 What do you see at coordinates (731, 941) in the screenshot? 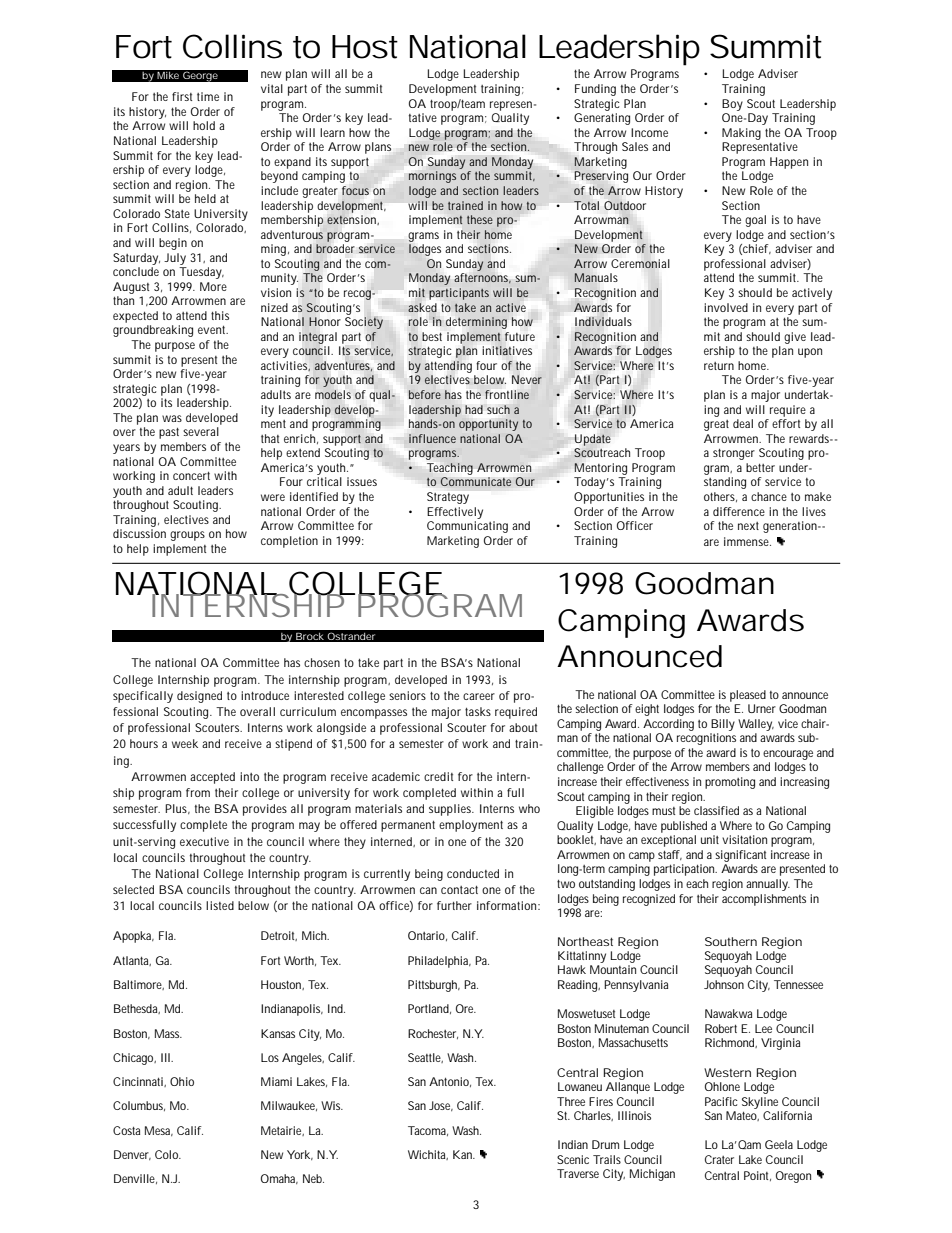
I see `Southern` at bounding box center [731, 941].
